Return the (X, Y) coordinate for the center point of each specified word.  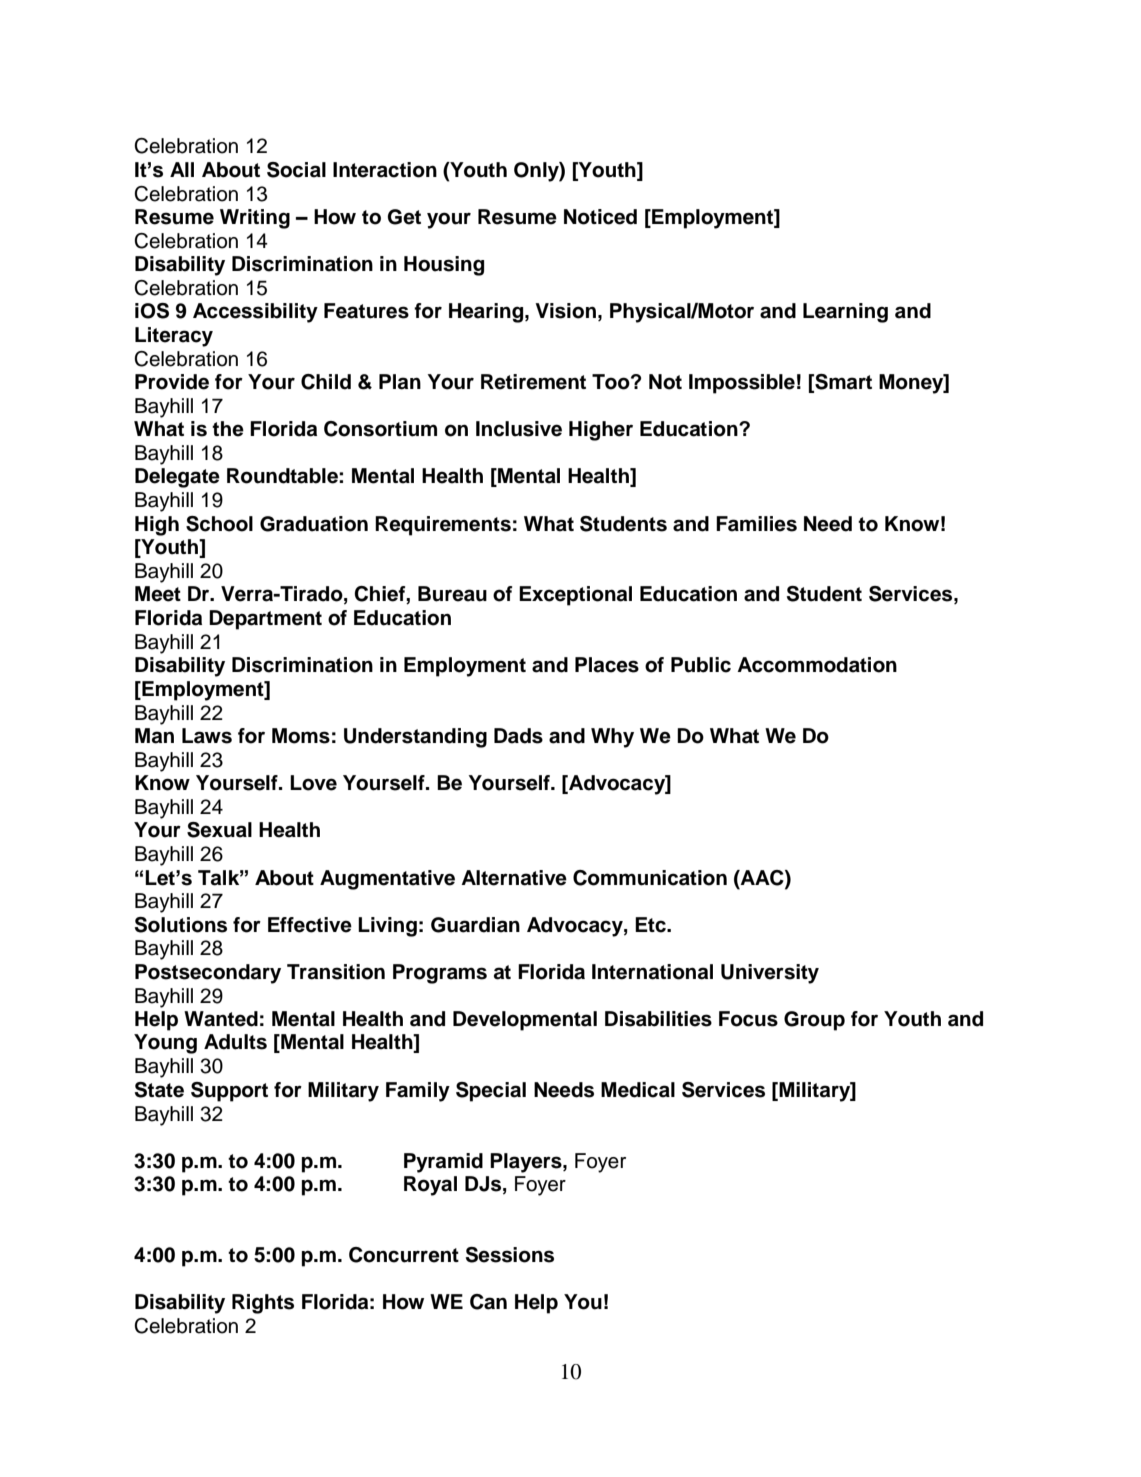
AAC (762, 878)
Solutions (181, 925)
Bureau (452, 594)
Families (756, 524)
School (219, 524)
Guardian (475, 925)
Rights (263, 1304)
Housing (444, 266)
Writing (255, 219)
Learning (845, 313)
